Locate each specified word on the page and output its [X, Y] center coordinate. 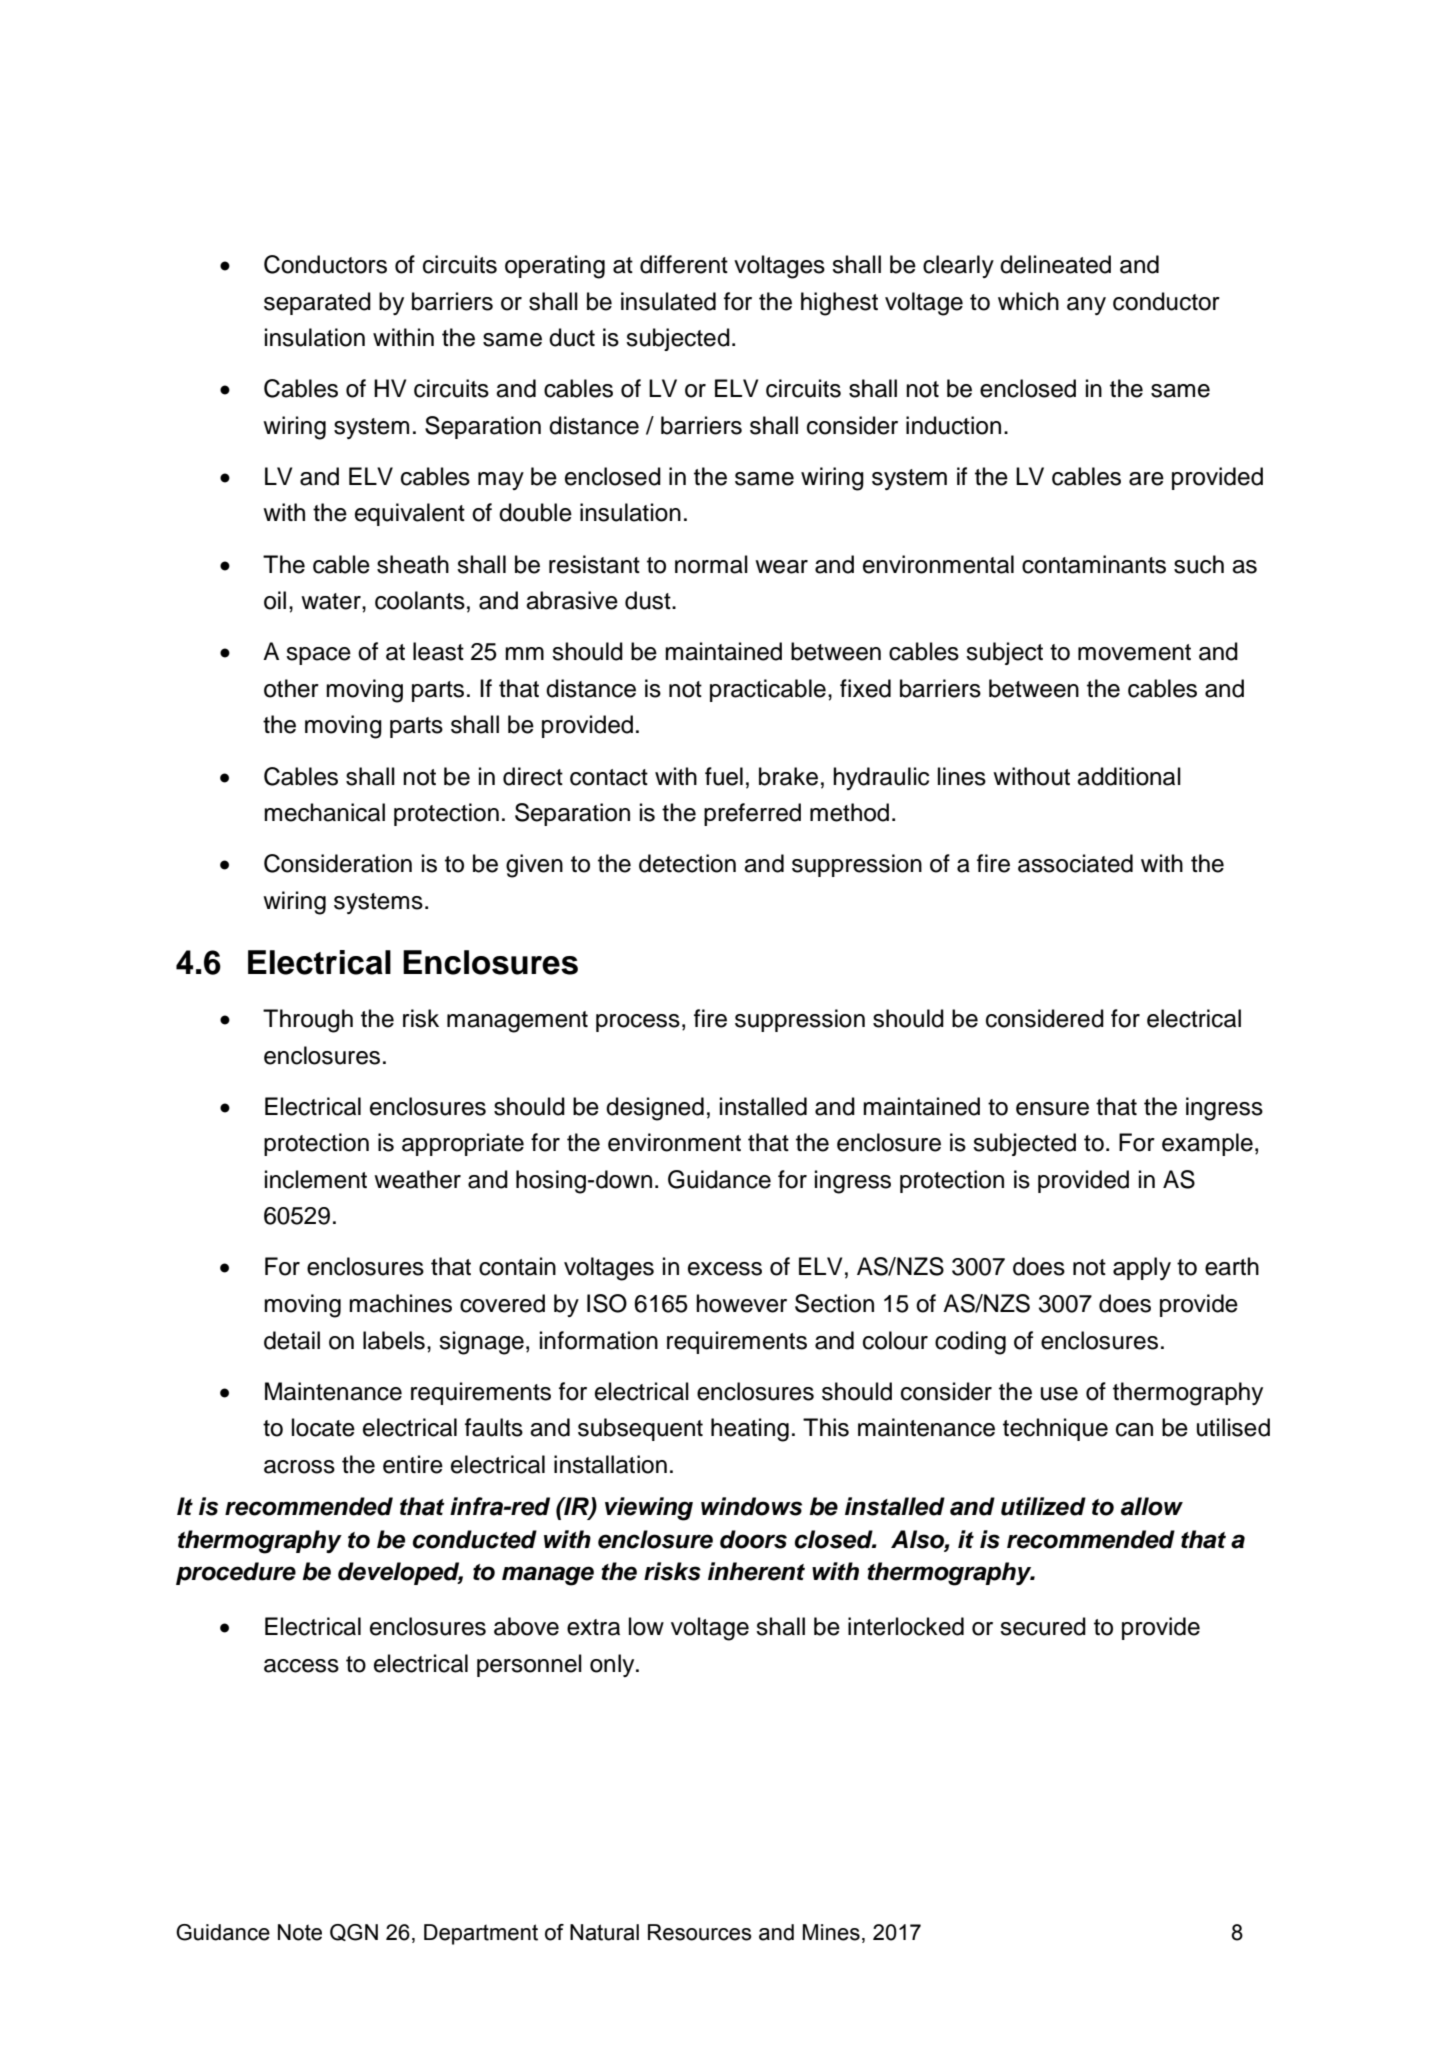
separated [317, 303]
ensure [1052, 1109]
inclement [316, 1179]
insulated [668, 301]
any [1086, 306]
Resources [700, 1932]
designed [655, 1109]
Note [300, 1932]
